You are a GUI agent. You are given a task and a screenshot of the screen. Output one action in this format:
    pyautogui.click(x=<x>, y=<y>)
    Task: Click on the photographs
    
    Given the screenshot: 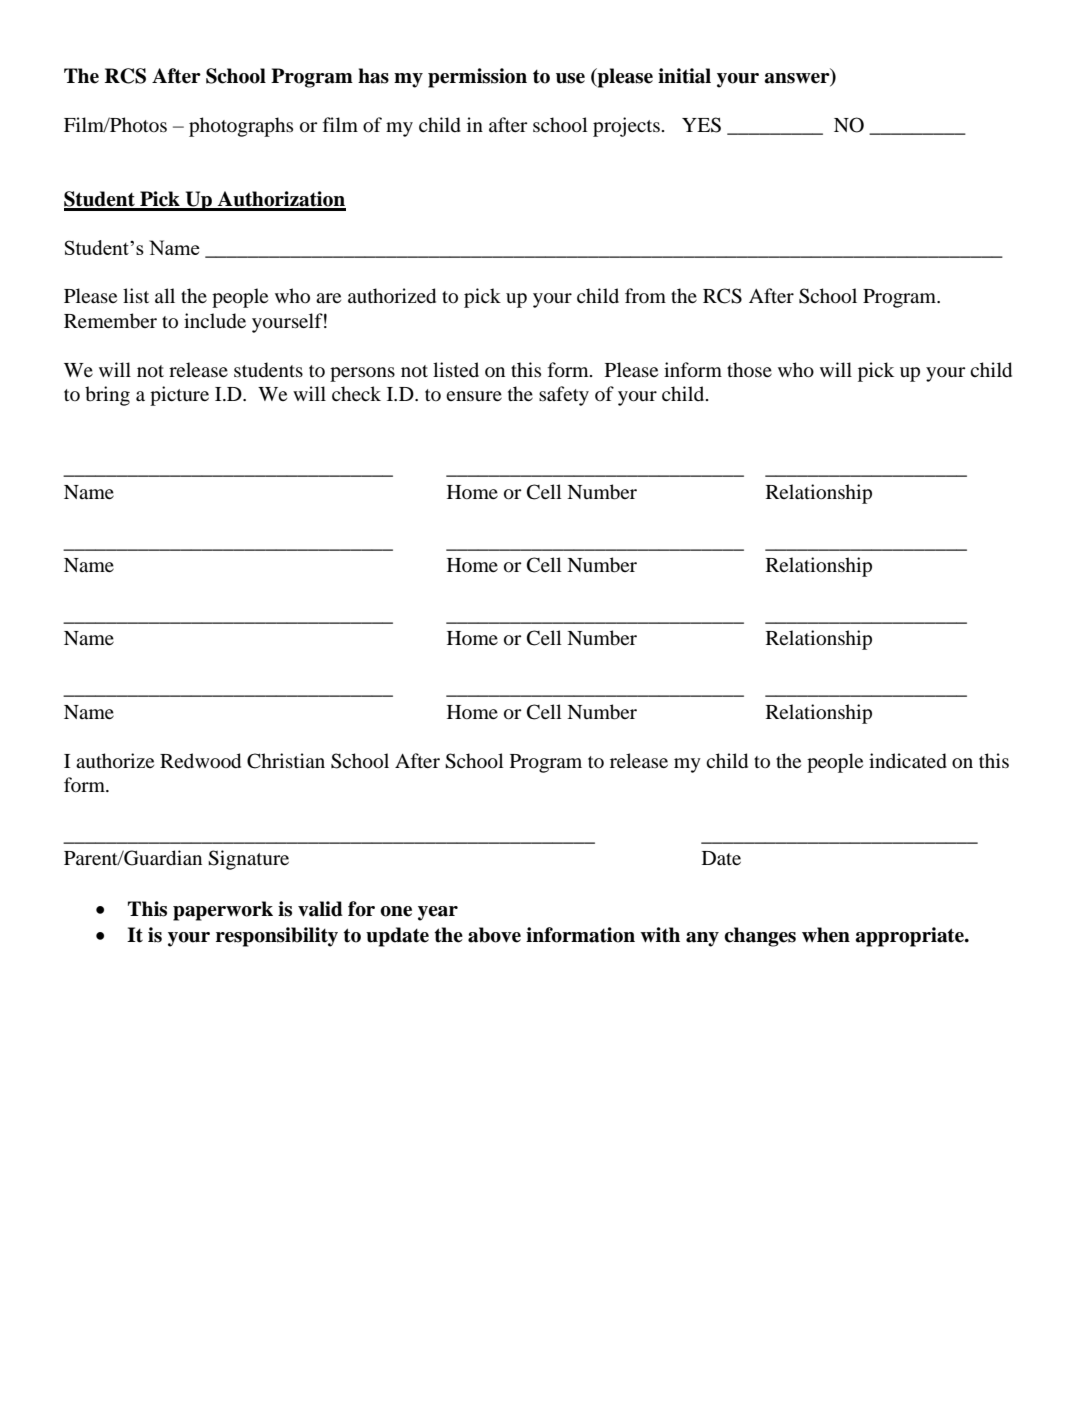 What is the action you would take?
    pyautogui.click(x=241, y=127)
